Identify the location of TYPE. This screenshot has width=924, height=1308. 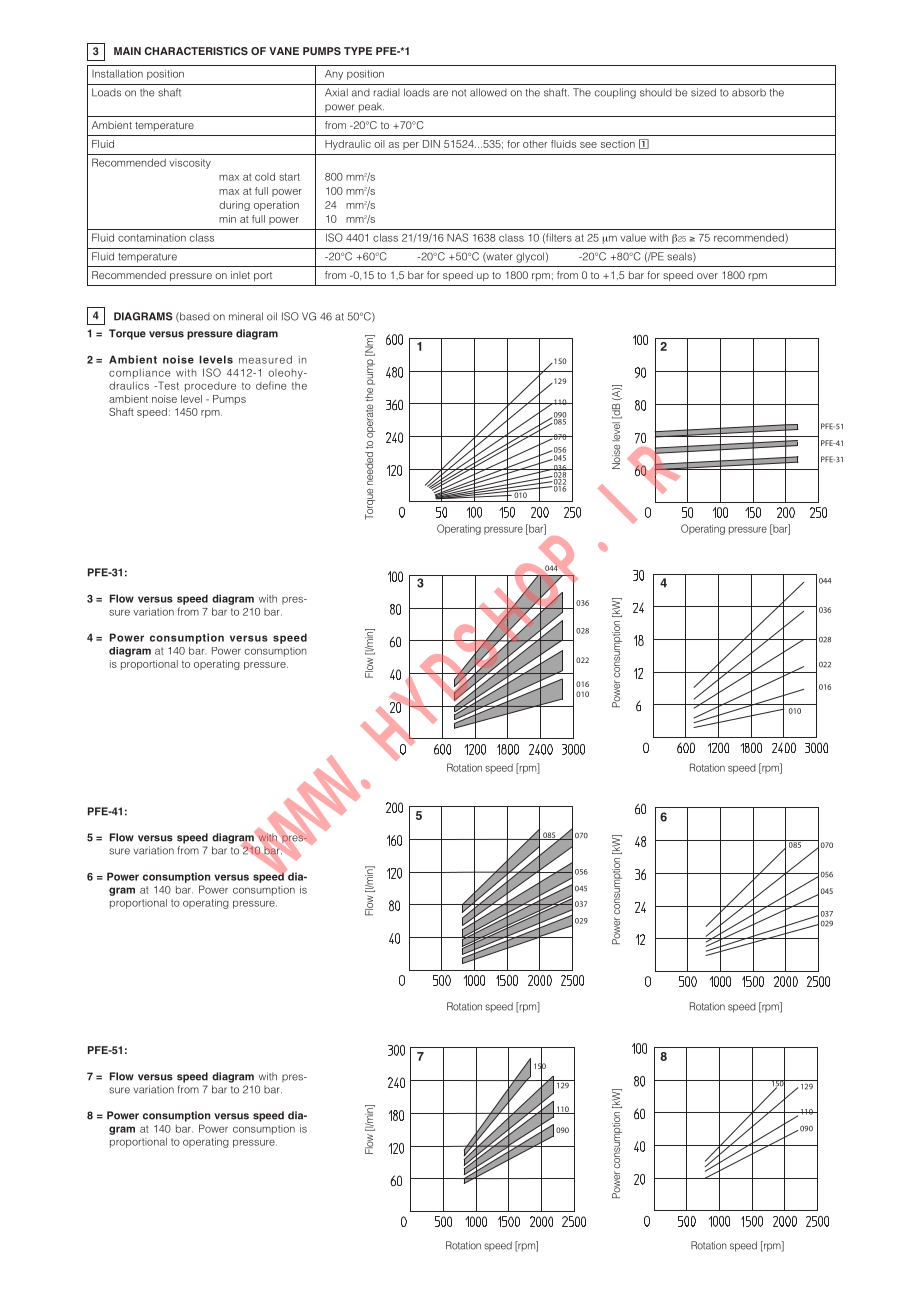
(358, 51).
